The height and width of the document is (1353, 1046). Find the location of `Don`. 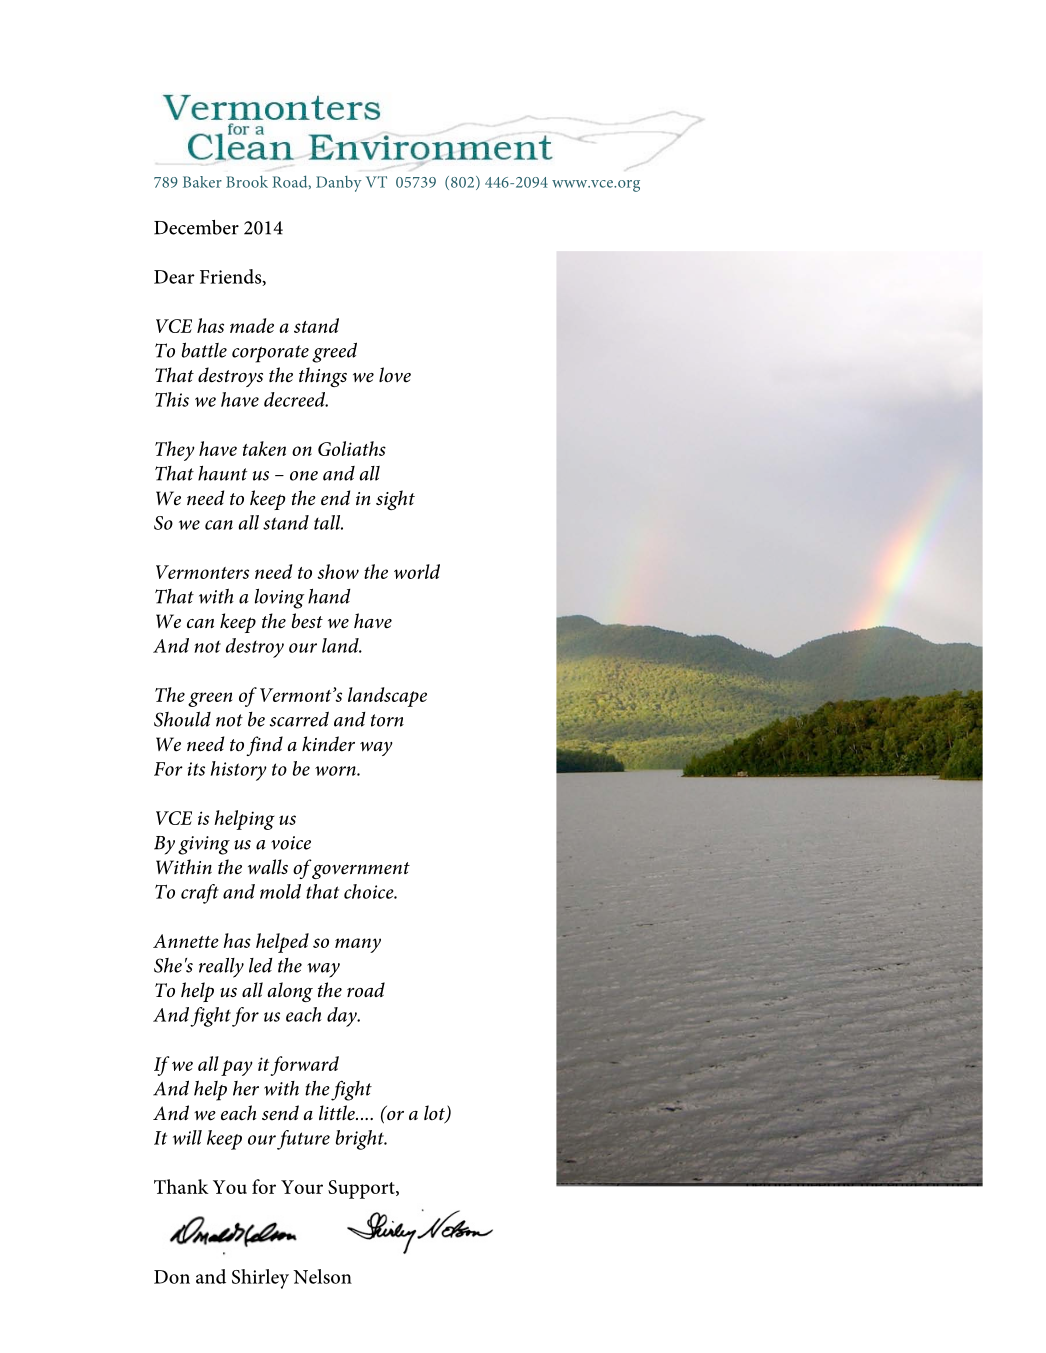

Don is located at coordinates (172, 1277).
